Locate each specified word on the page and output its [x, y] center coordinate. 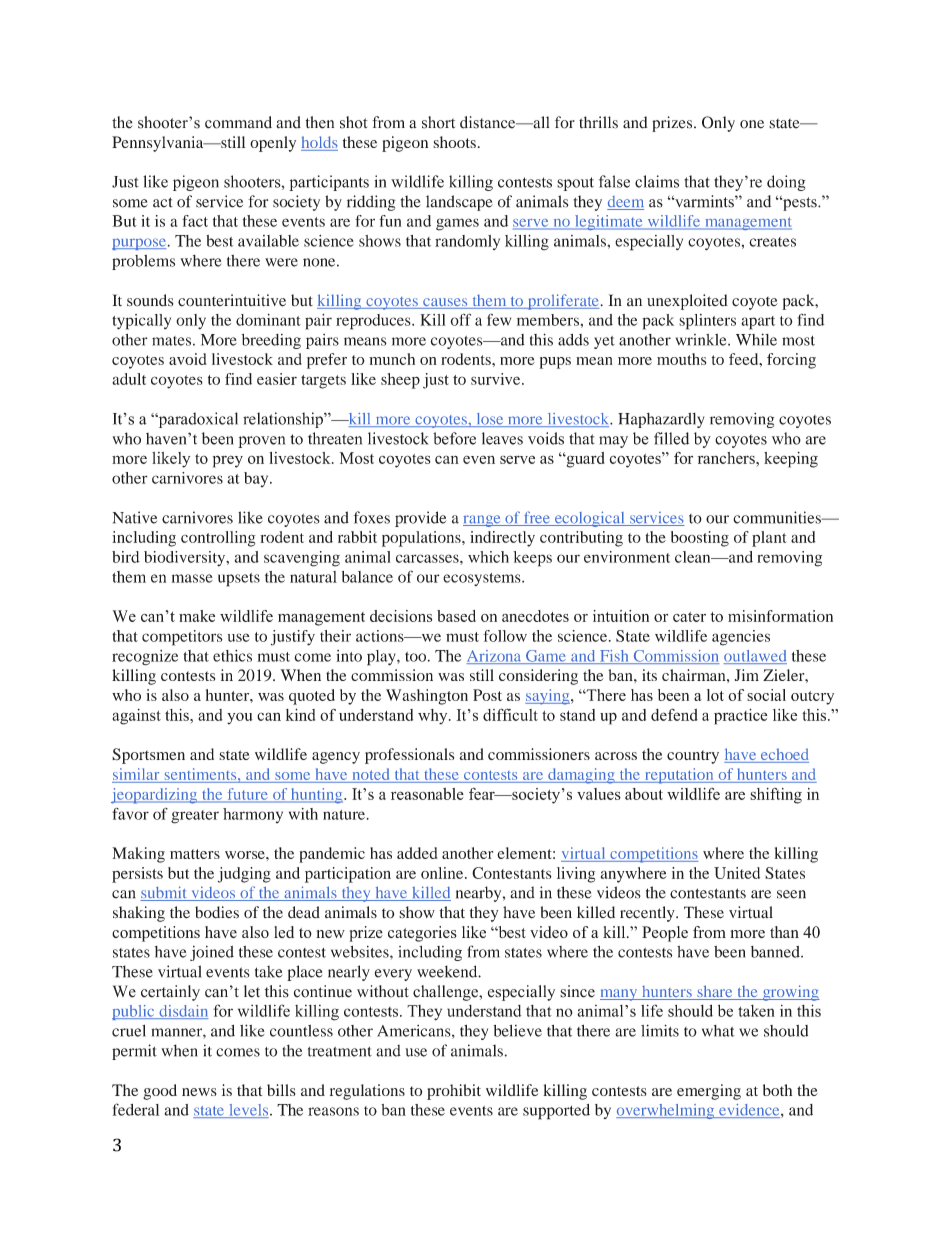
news [199, 1092]
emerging [709, 1092]
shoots [454, 142]
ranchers [727, 458]
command [238, 122]
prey [228, 461]
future [247, 795]
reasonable [427, 794]
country [693, 757]
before [454, 438]
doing [786, 183]
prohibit [454, 1092]
